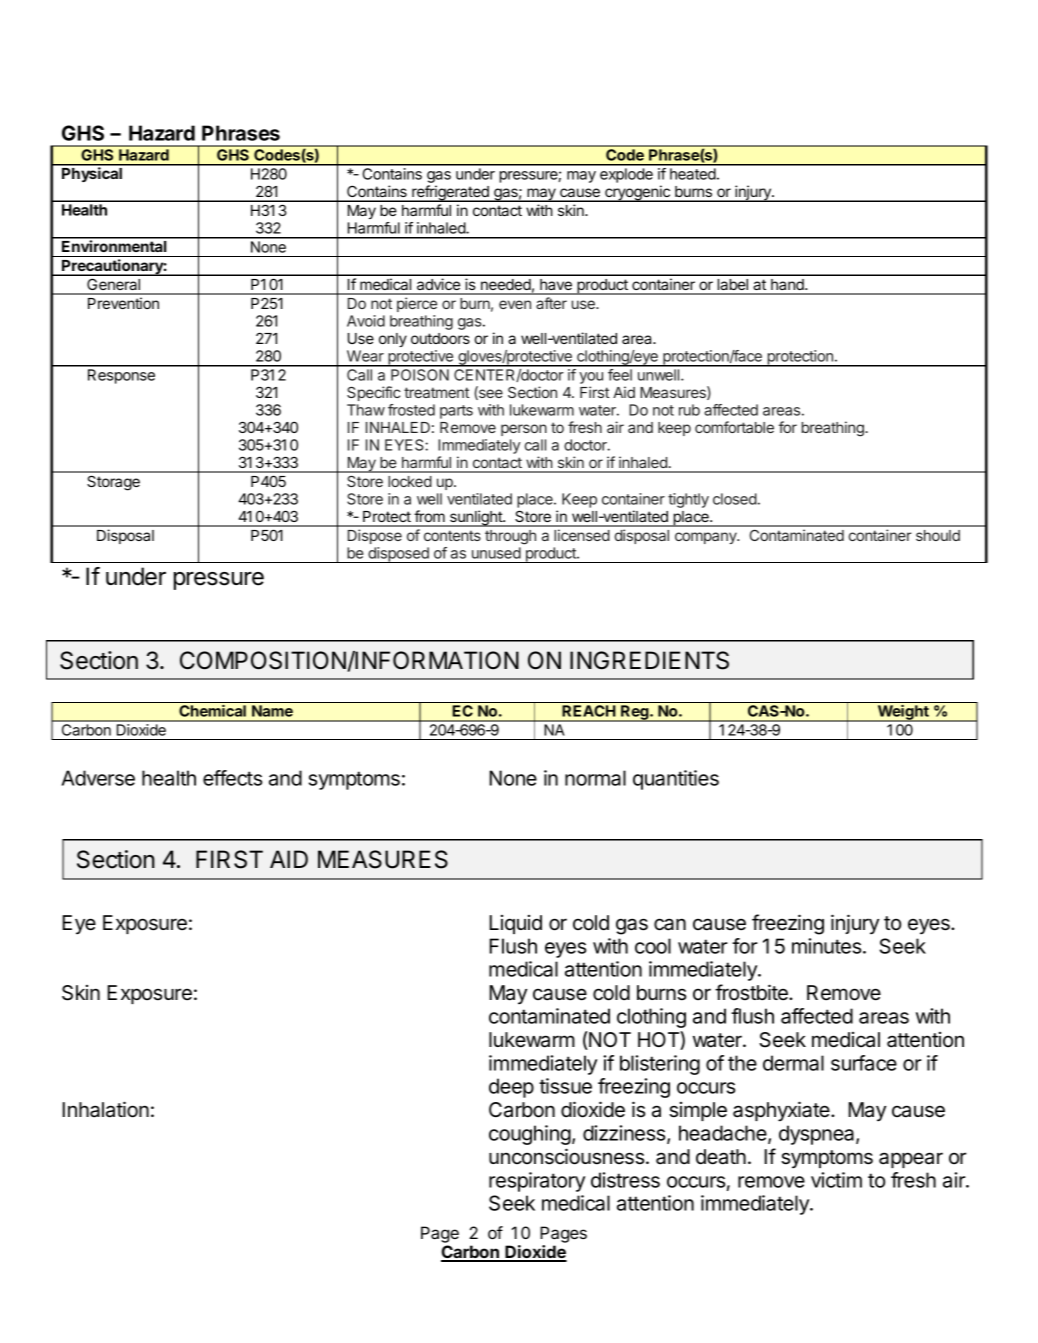 The width and height of the screenshot is (1038, 1343). Describe the element at coordinates (595, 778) in the screenshot. I see `normal` at that location.
